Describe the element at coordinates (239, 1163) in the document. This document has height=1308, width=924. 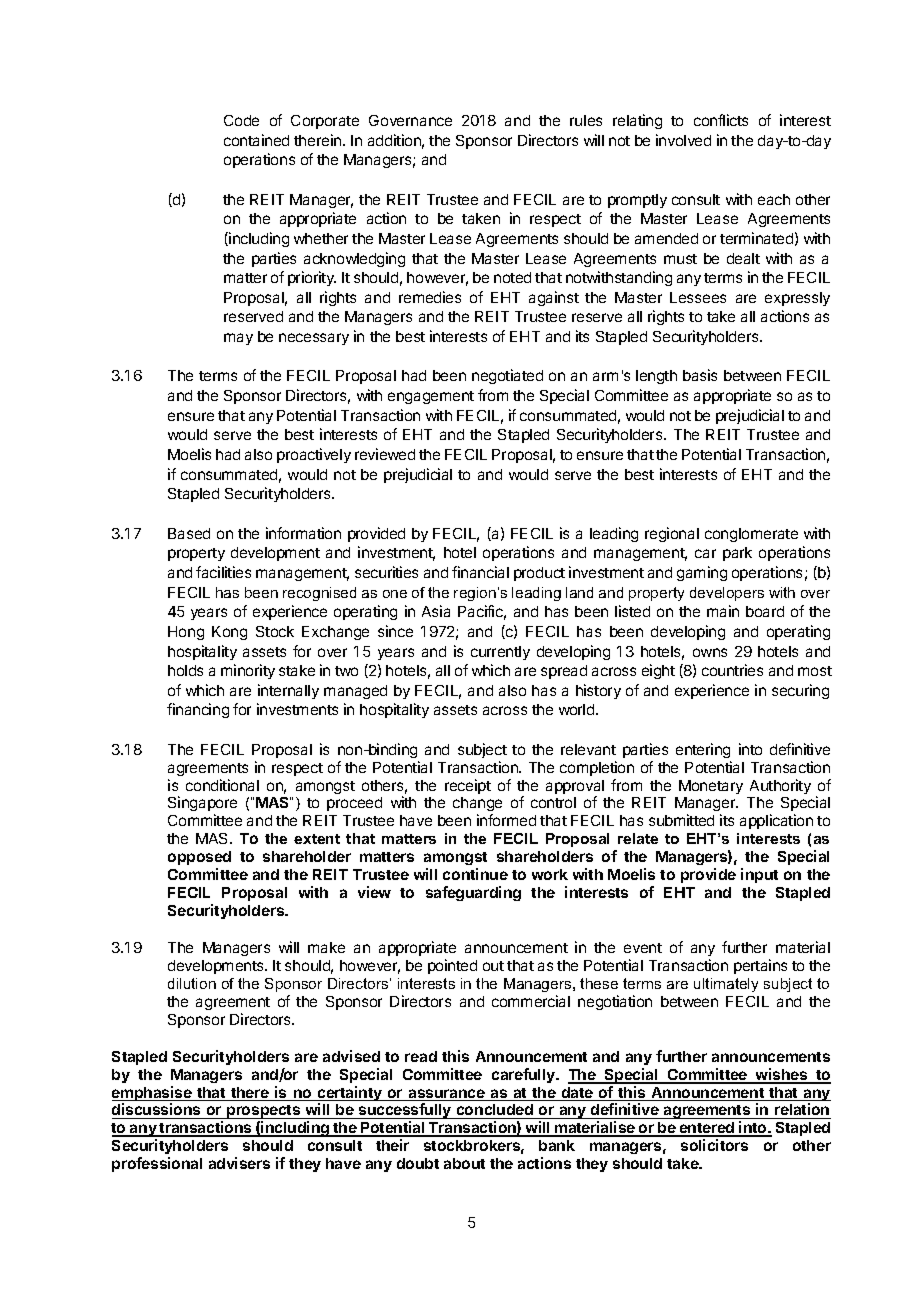
I see `advisers` at that location.
